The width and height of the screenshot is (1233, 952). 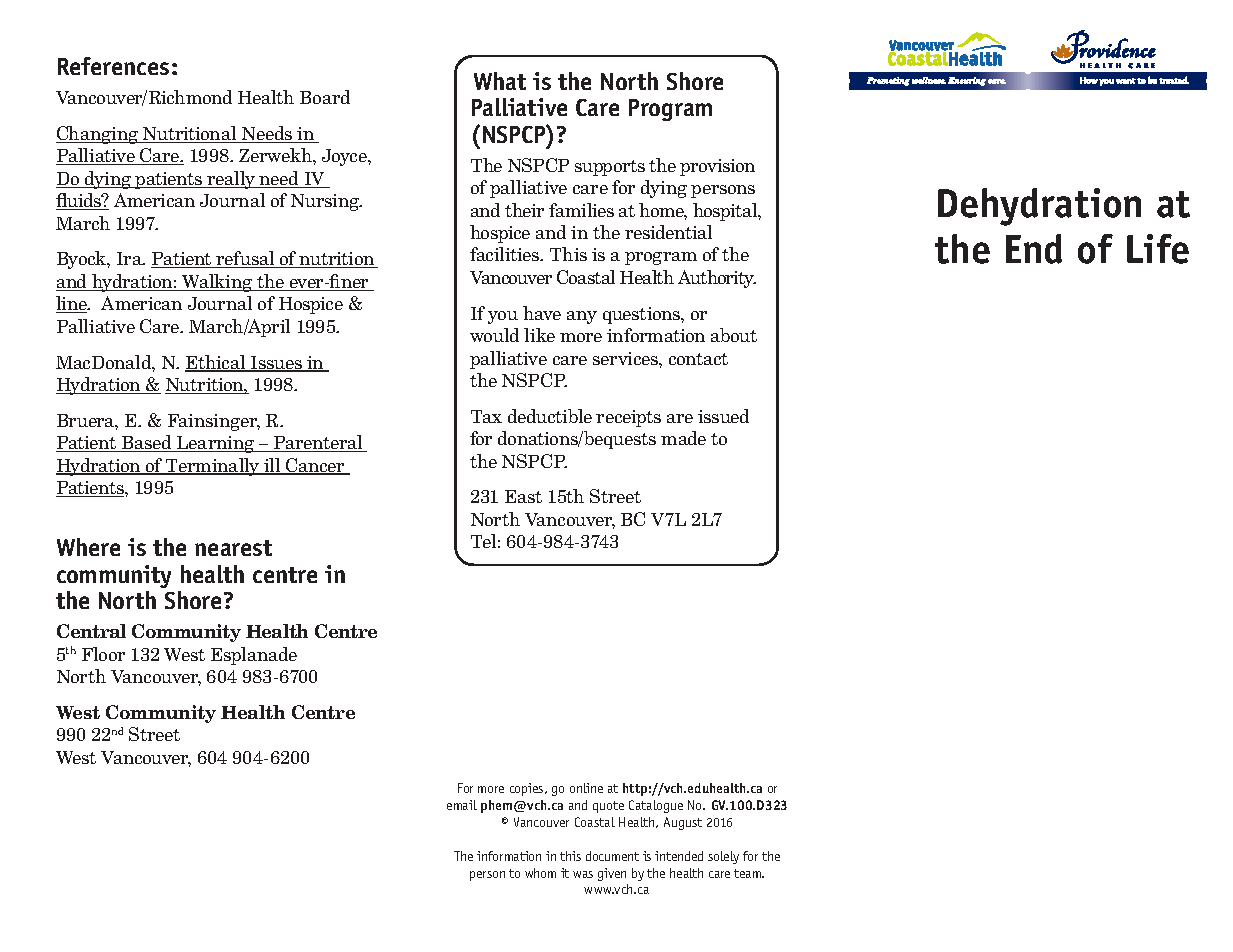 What do you see at coordinates (103, 654) in the screenshot?
I see `Floor` at bounding box center [103, 654].
